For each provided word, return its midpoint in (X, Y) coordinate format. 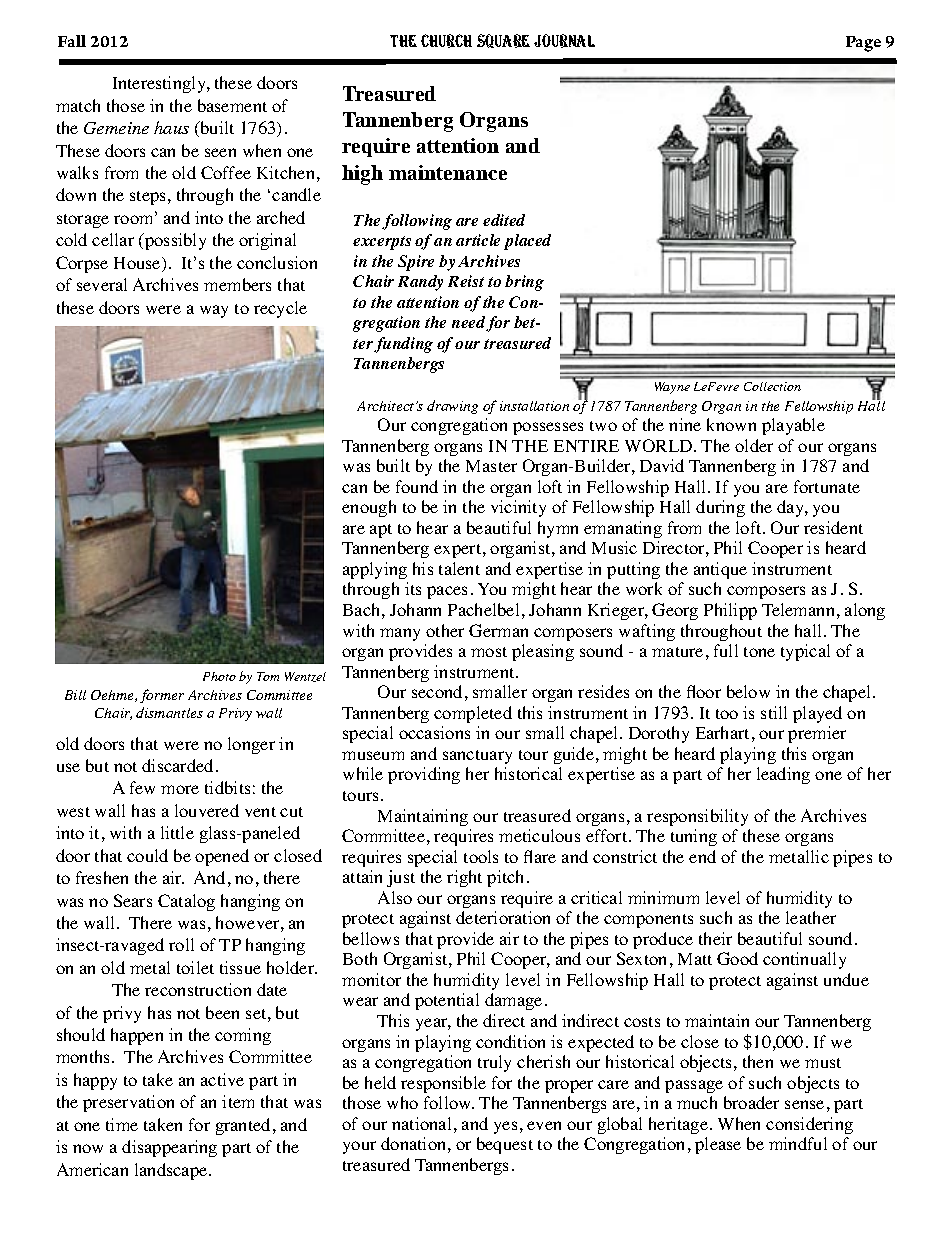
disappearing (169, 1148)
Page (863, 44)
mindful (798, 1143)
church (446, 41)
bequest (505, 1145)
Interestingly (160, 84)
